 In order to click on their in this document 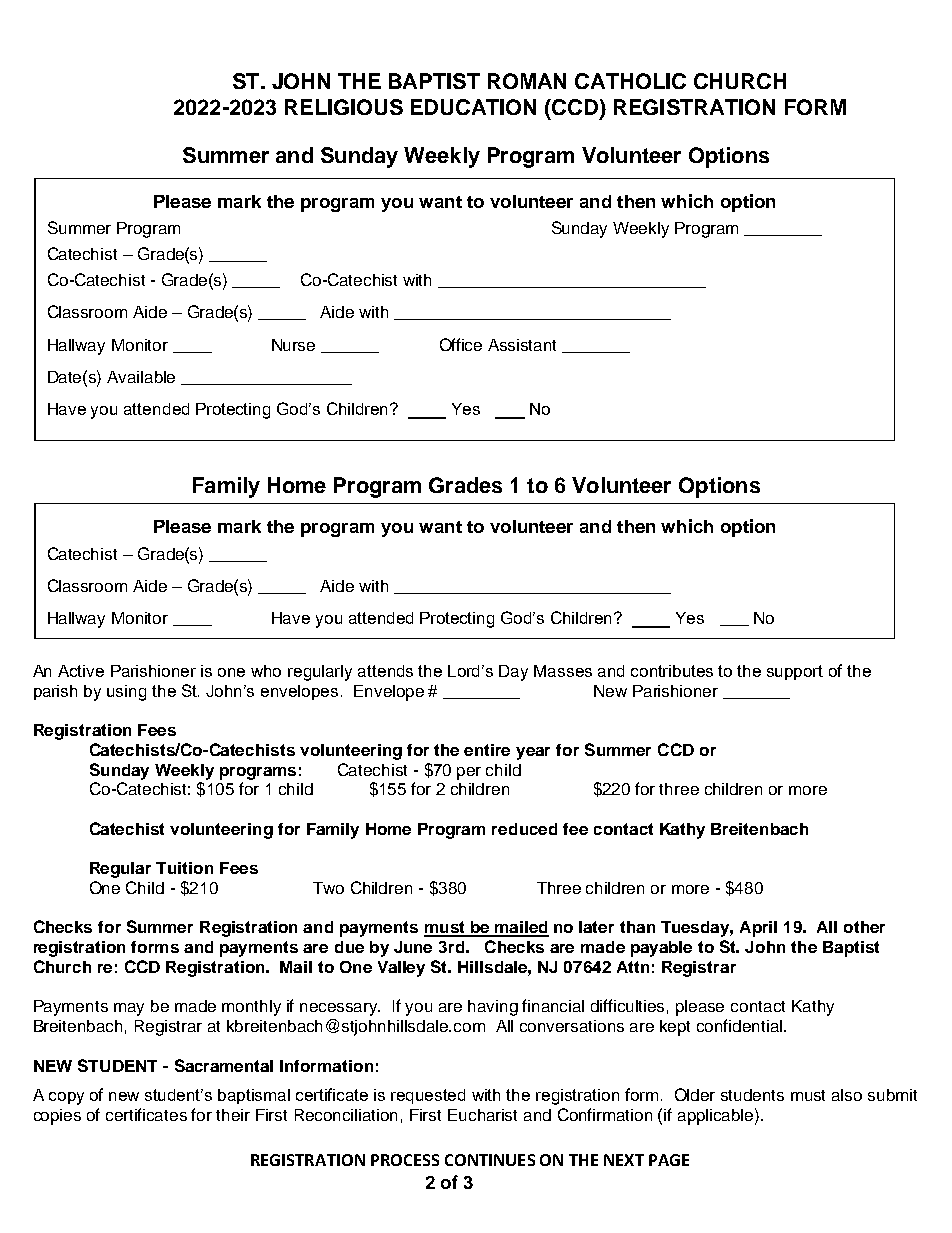, I will do `click(233, 1115)`.
